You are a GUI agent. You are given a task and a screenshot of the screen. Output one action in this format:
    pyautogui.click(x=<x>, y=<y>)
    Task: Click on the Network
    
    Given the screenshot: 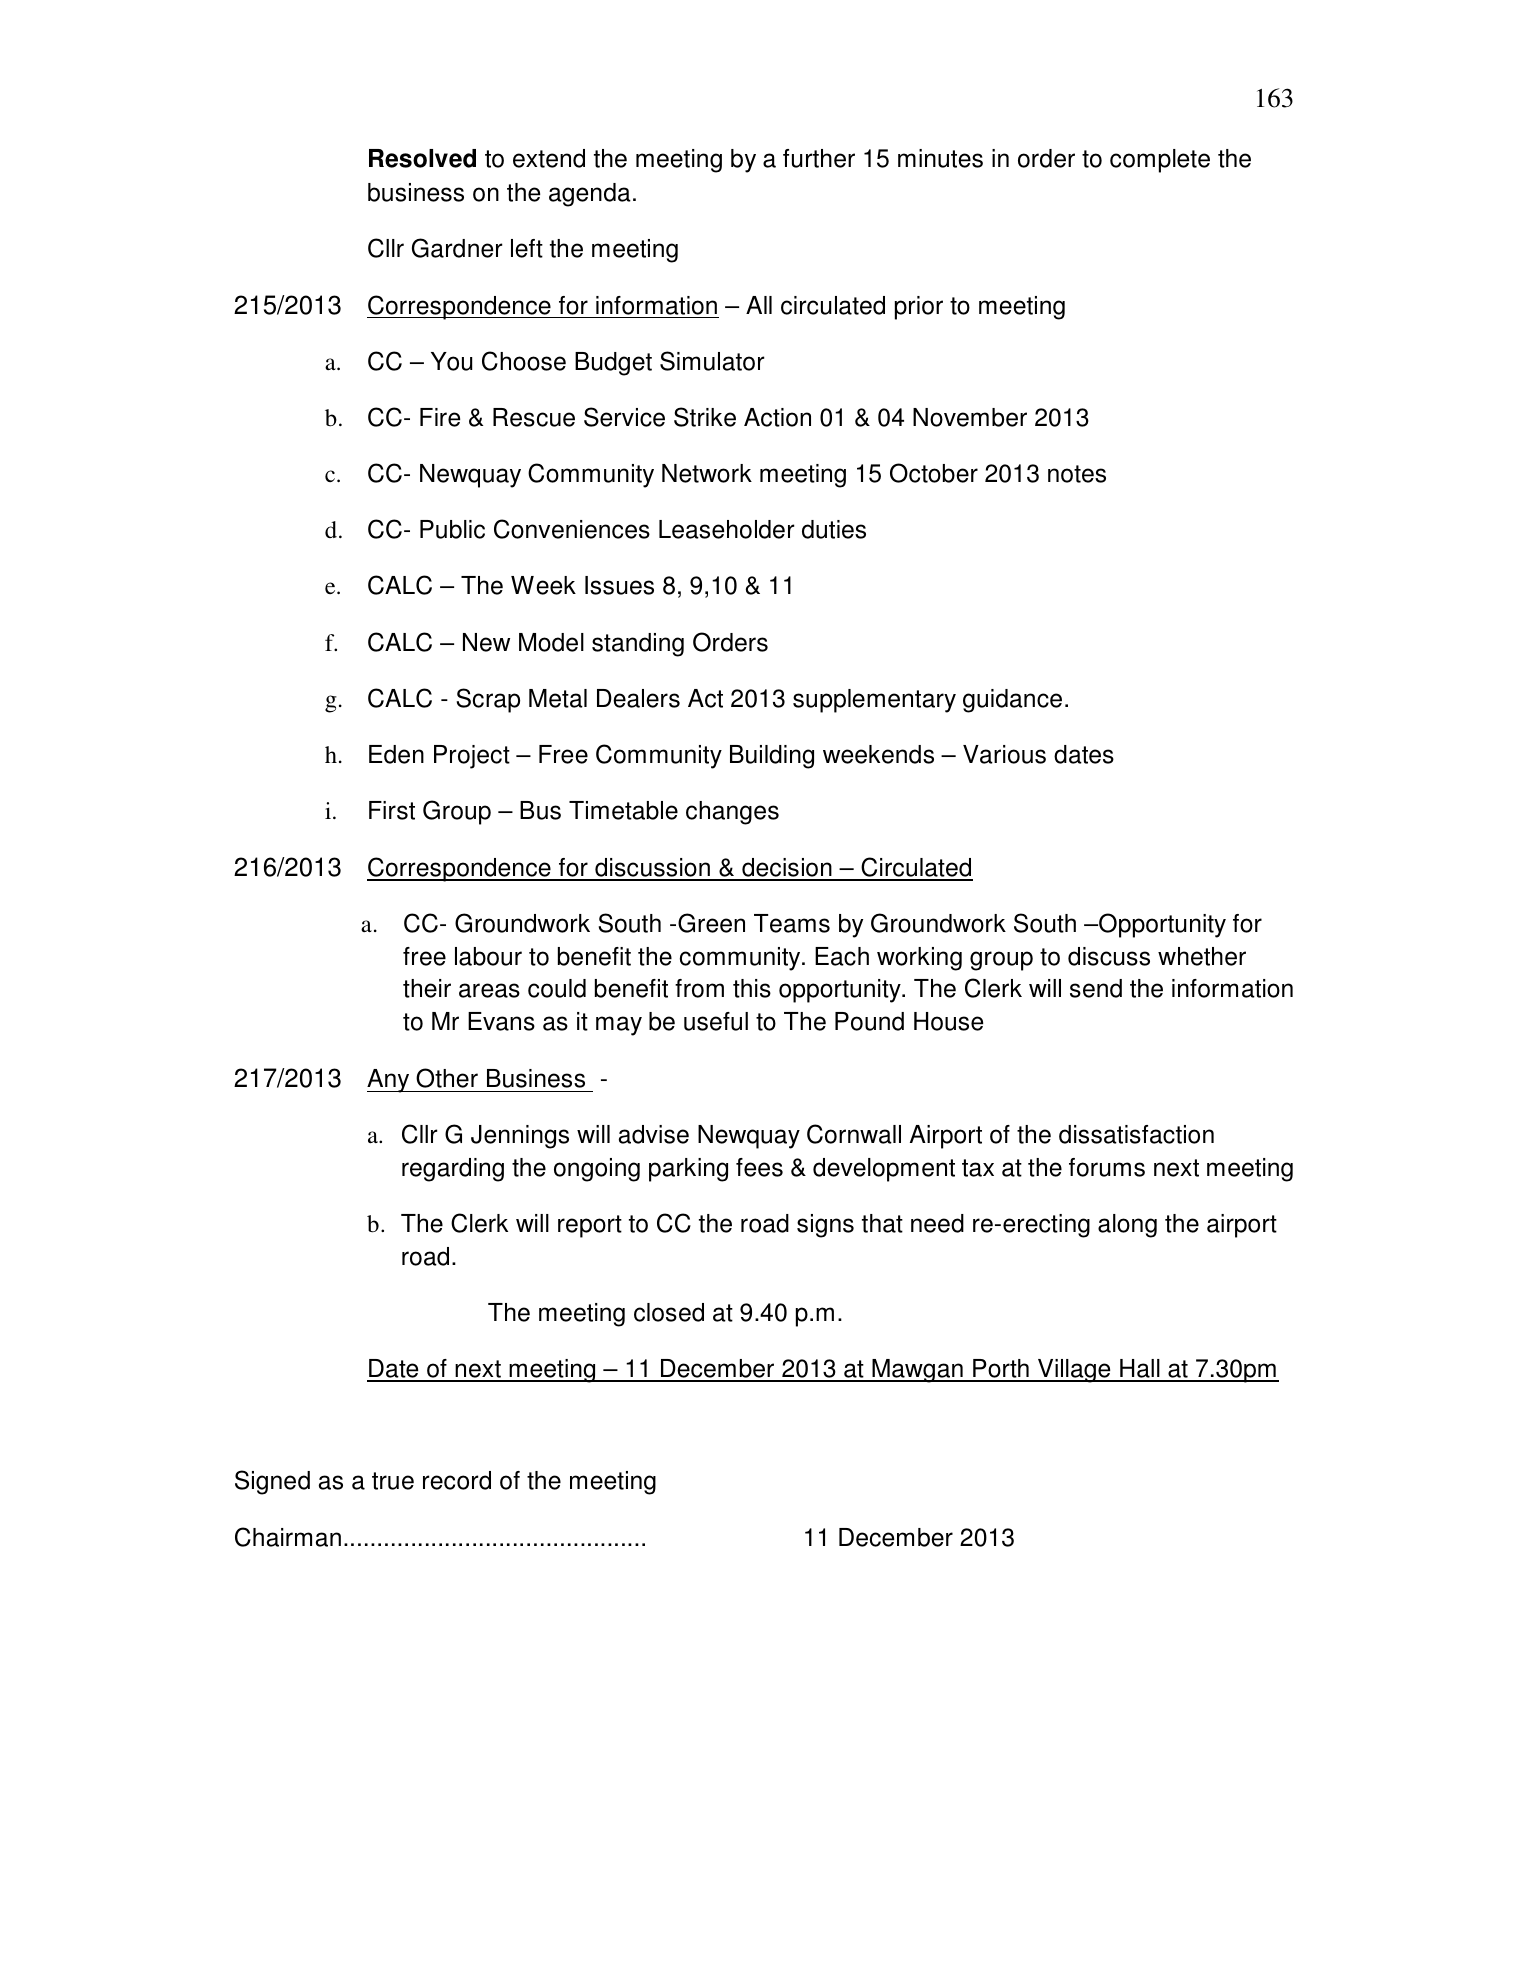 What is the action you would take?
    pyautogui.click(x=707, y=473)
